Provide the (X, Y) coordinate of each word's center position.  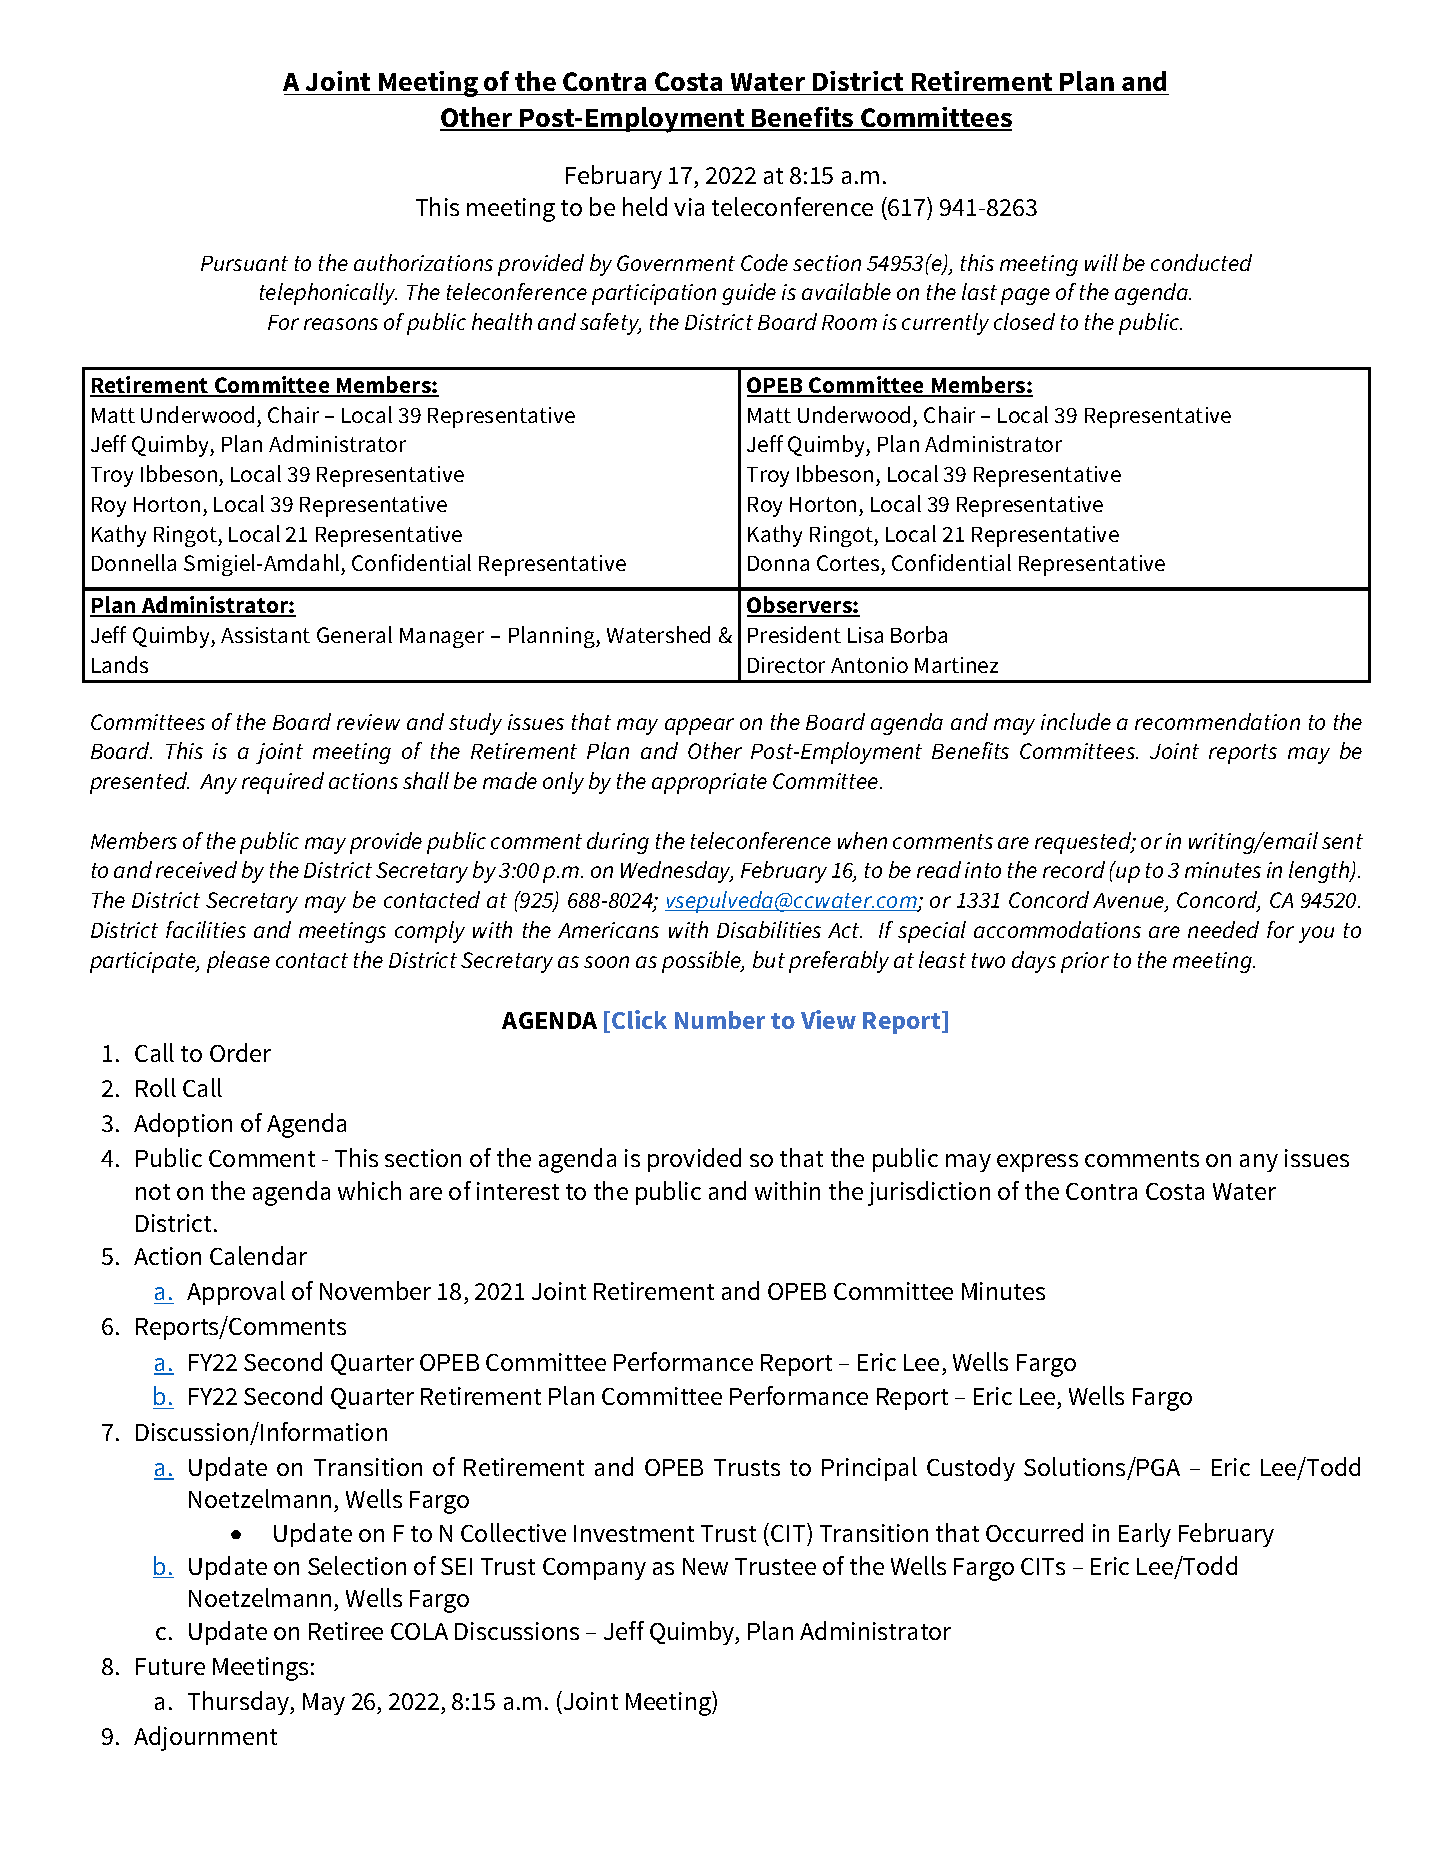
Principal (869, 1469)
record (1074, 869)
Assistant (265, 635)
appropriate (709, 783)
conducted (1201, 262)
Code (764, 262)
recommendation (1217, 721)
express (1037, 1163)
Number (720, 1020)
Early (1145, 1535)
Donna (778, 563)
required (283, 783)
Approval (236, 1293)
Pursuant (244, 263)
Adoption (183, 1125)
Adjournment (205, 1738)
